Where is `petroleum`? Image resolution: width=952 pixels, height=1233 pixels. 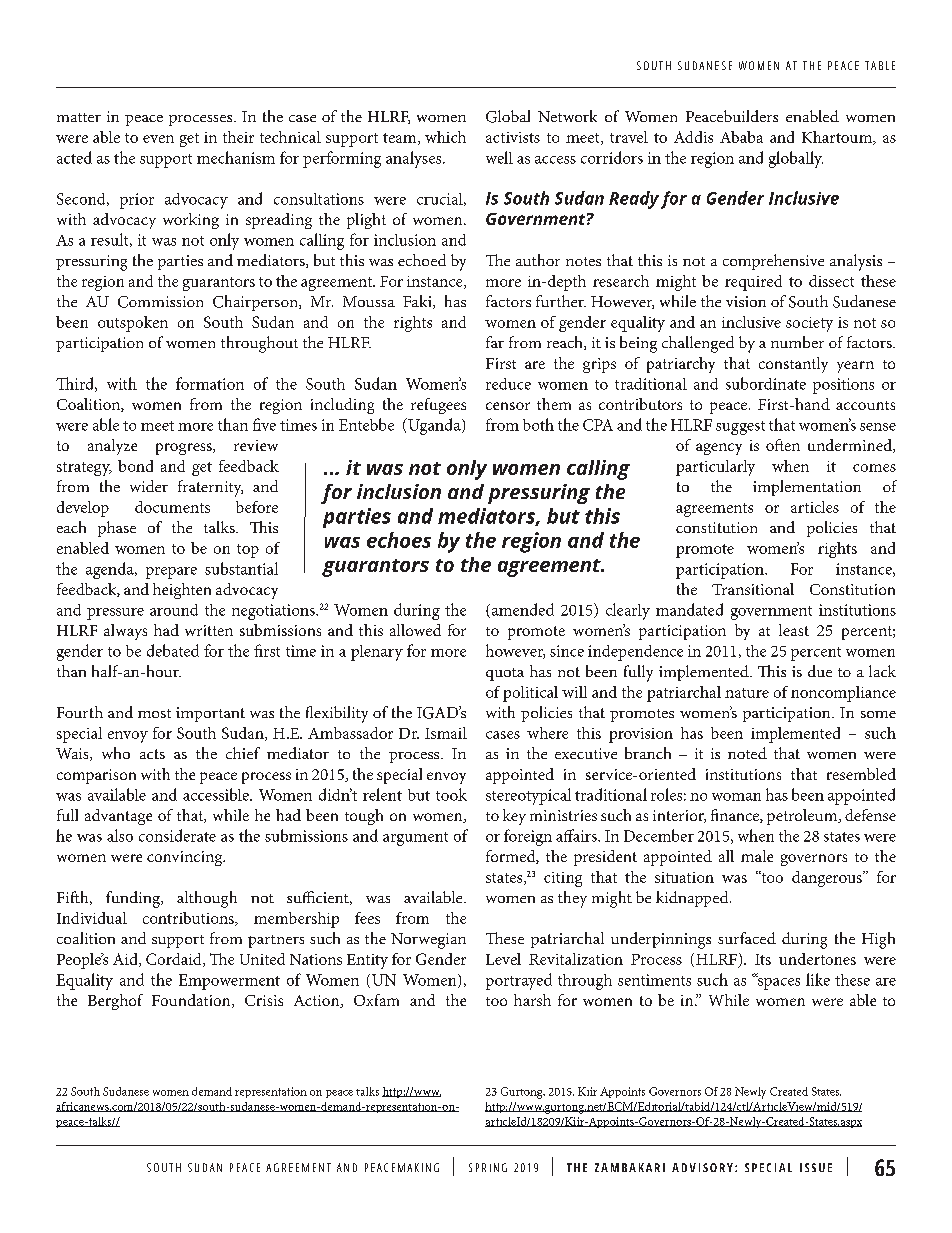 petroleum is located at coordinates (803, 817).
